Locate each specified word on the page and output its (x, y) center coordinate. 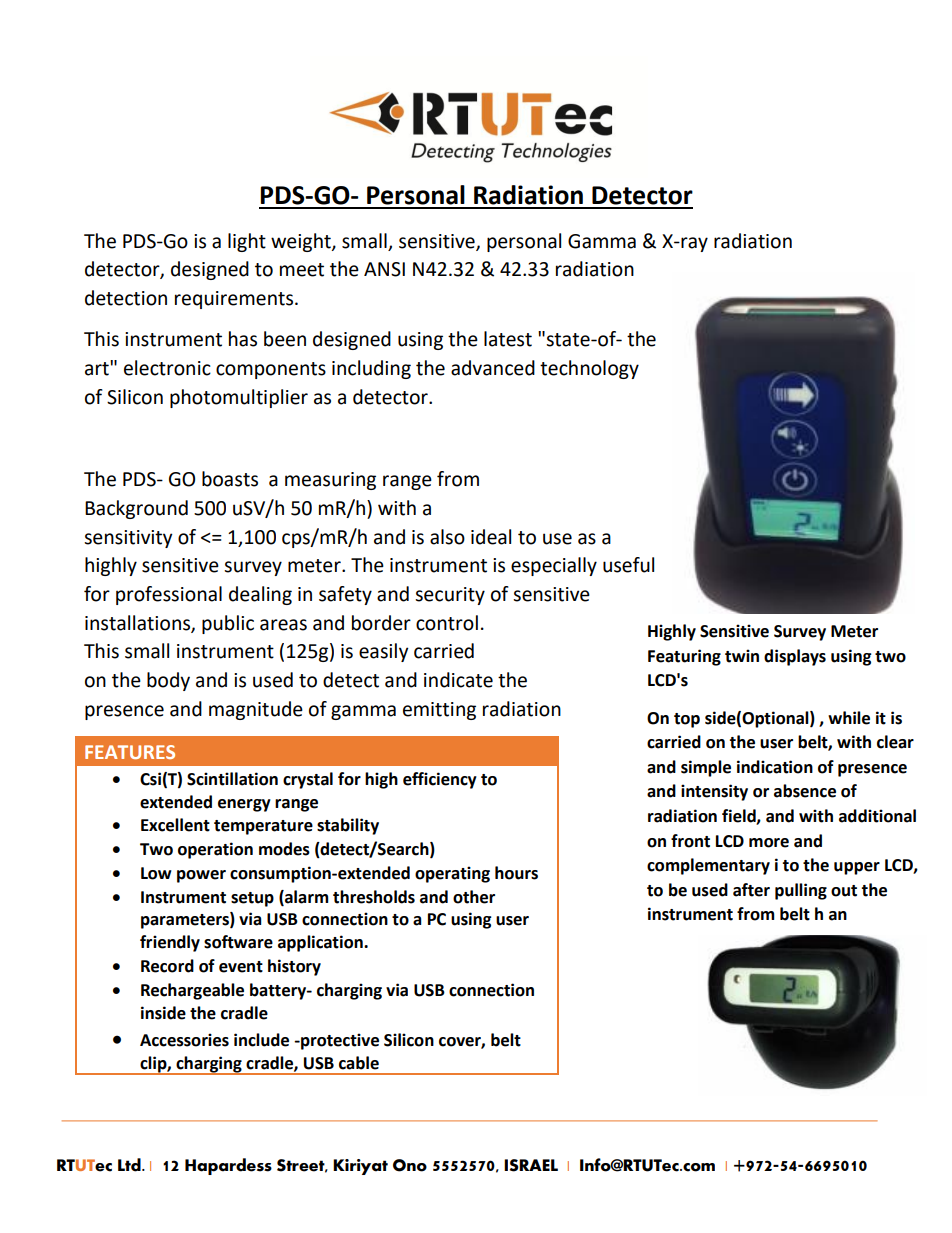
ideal (491, 537)
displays (795, 657)
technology (589, 369)
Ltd (130, 1165)
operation (215, 850)
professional (169, 595)
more (769, 843)
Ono (410, 1165)
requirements (235, 300)
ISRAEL (531, 1165)
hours (516, 873)
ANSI (384, 269)
